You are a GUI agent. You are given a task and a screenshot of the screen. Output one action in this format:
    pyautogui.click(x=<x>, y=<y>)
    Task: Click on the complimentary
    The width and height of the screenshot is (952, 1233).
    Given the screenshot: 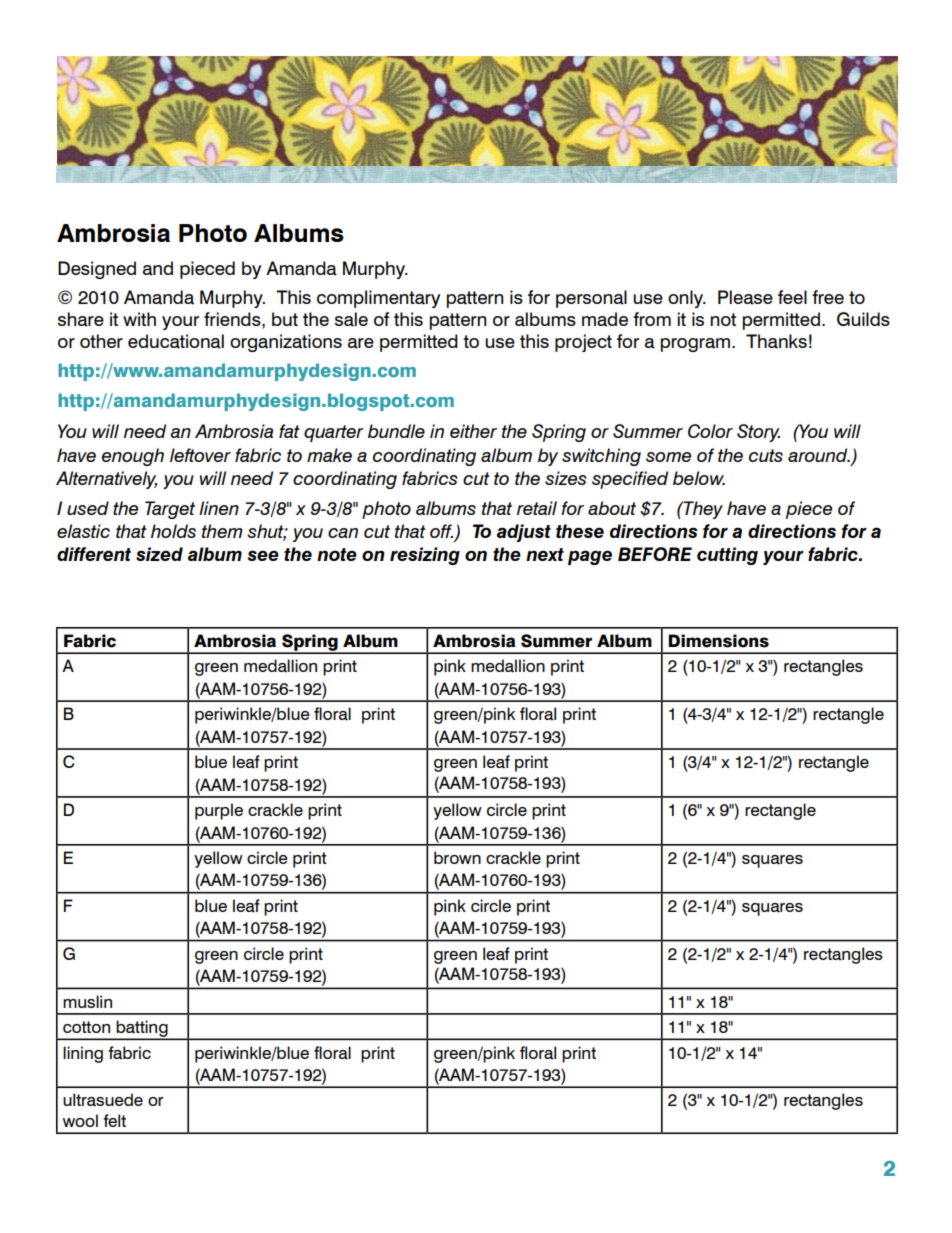 What is the action you would take?
    pyautogui.click(x=378, y=299)
